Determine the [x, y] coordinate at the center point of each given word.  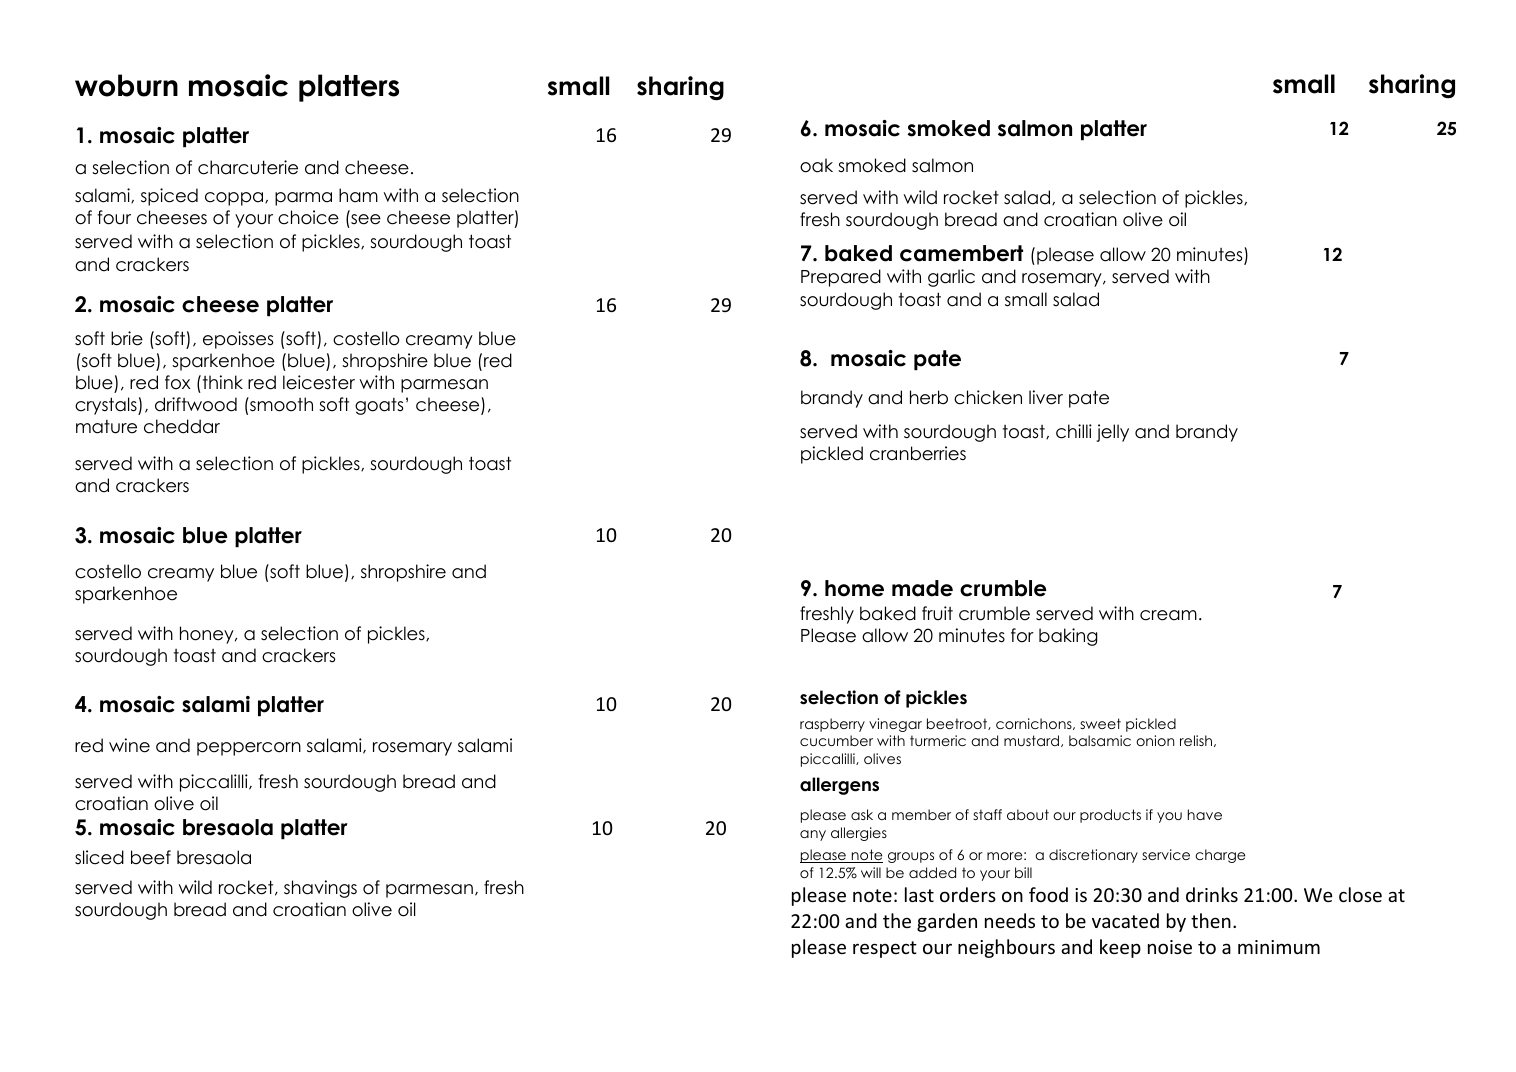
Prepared [841, 278]
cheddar [182, 426]
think [221, 382]
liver [1046, 397]
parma [303, 199]
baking [1068, 637]
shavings [320, 889]
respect [885, 949]
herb [929, 397]
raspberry [832, 725]
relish [1197, 741]
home [854, 588]
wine [129, 745]
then [1211, 920]
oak [816, 165]
